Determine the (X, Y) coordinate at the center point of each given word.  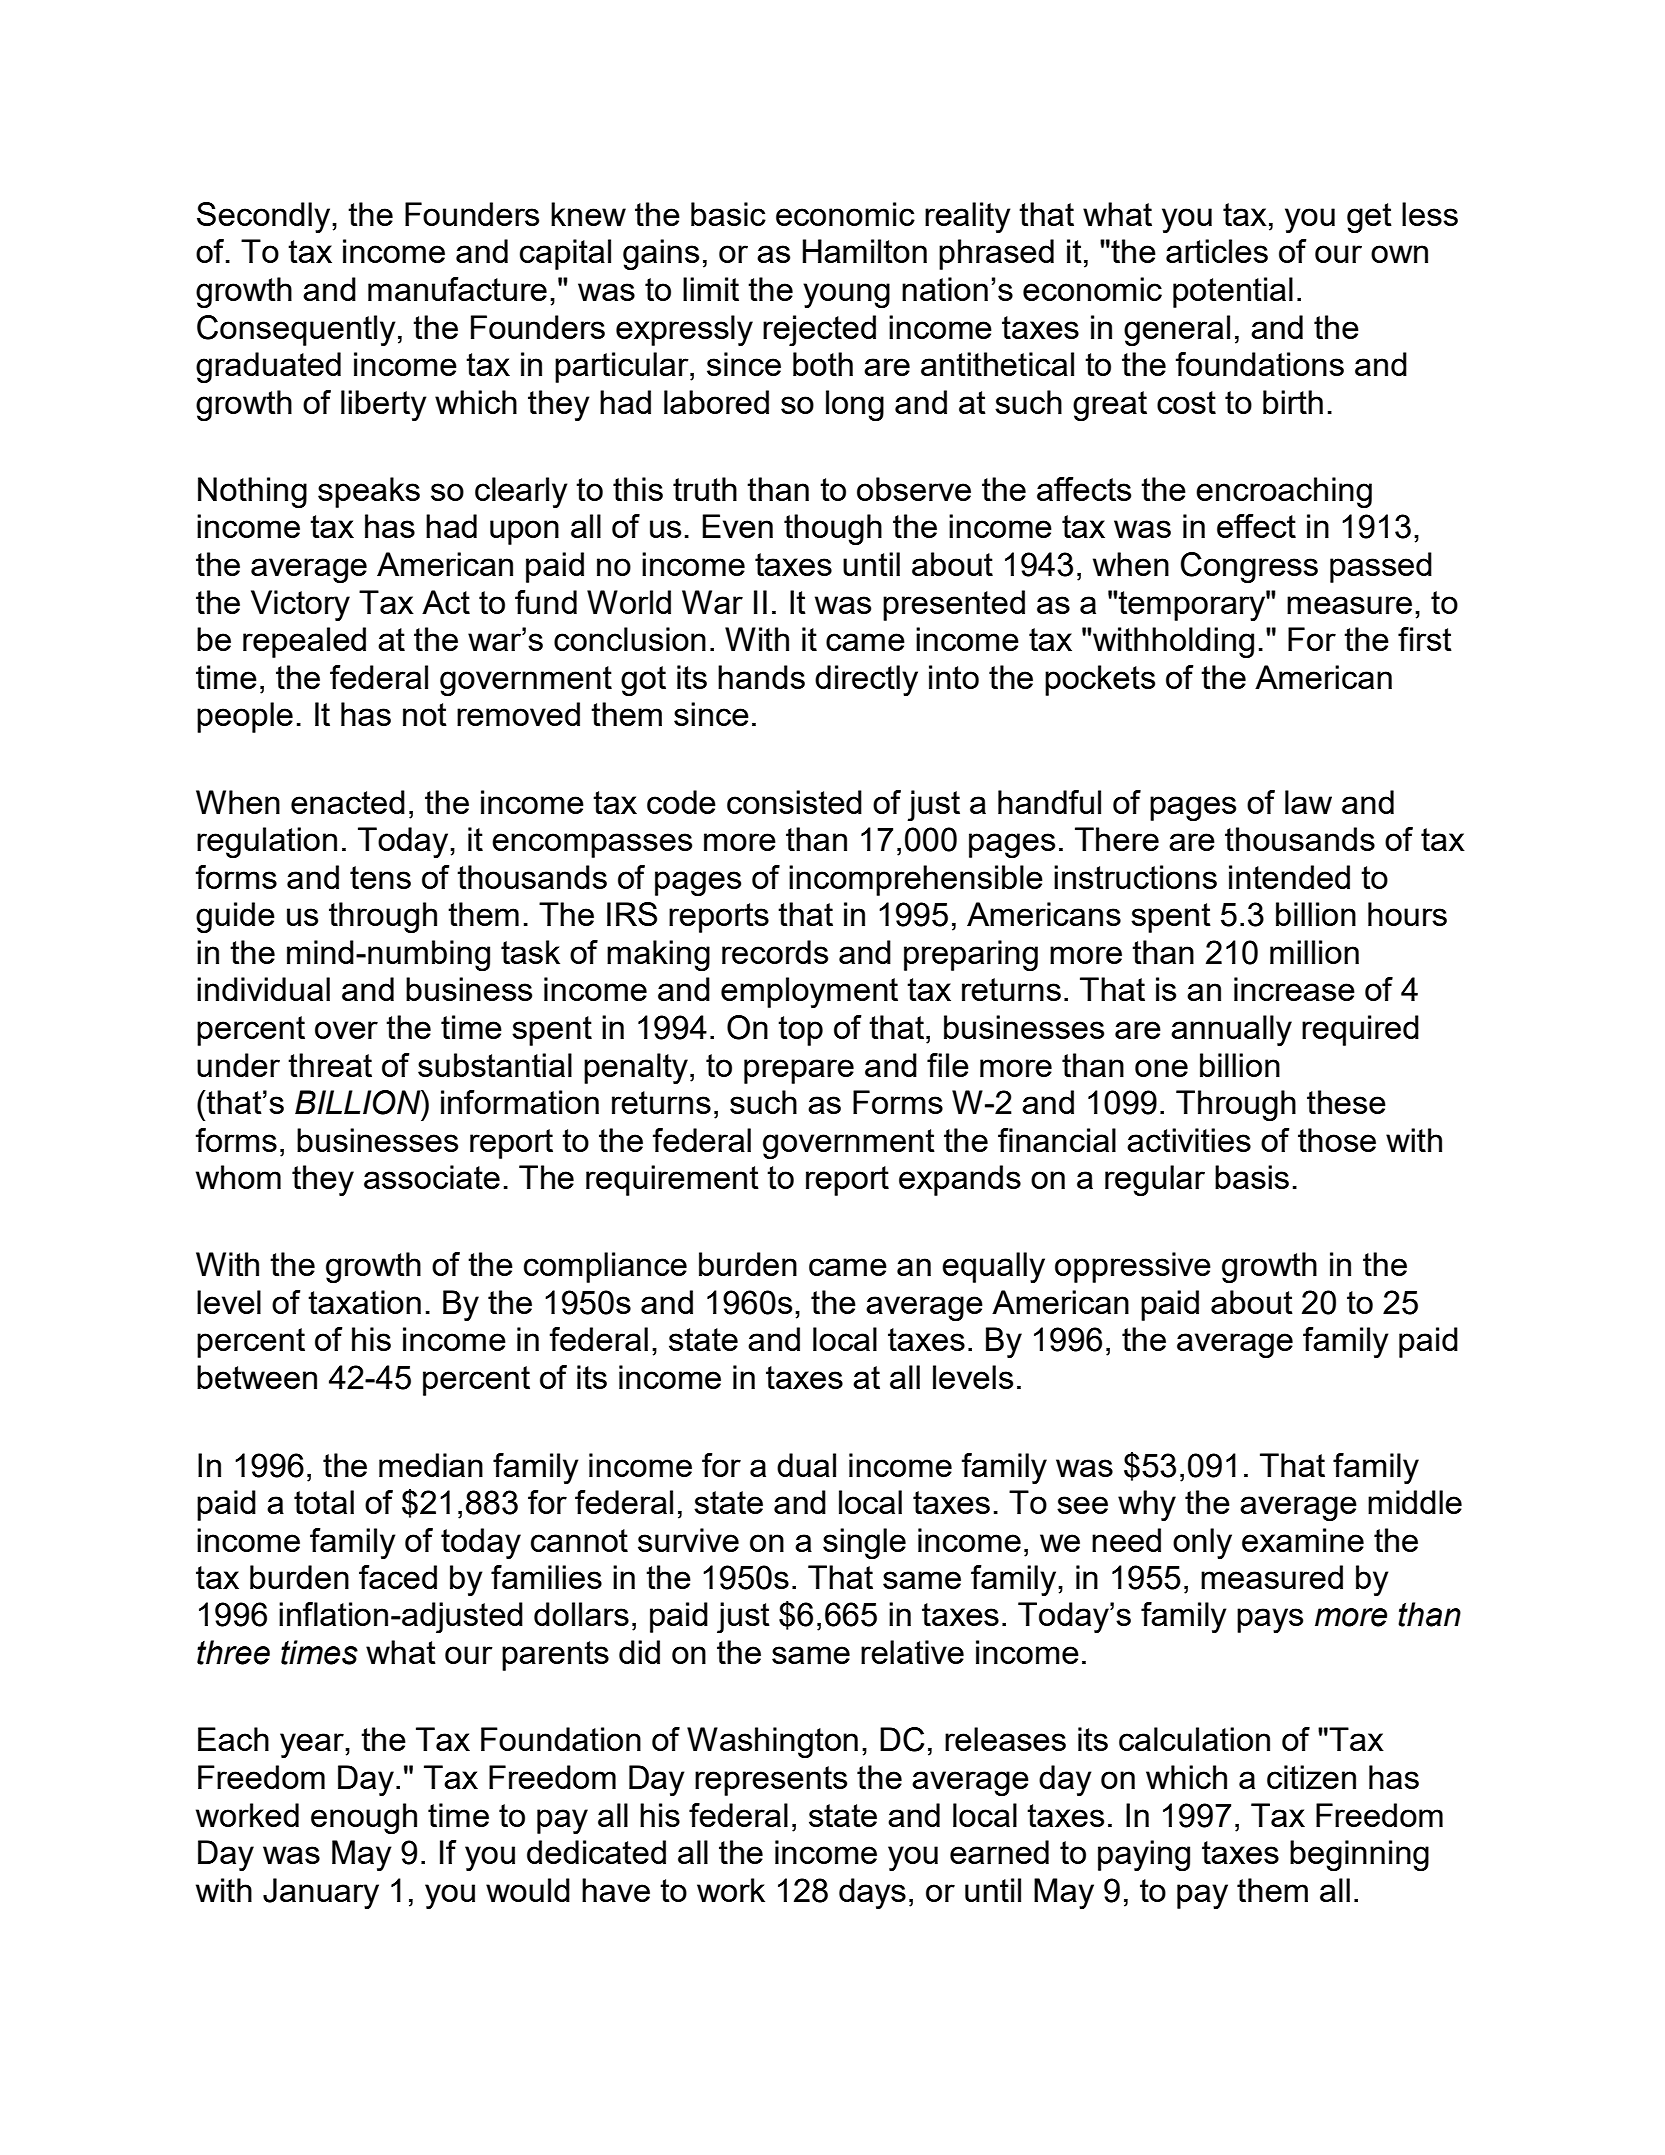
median (431, 1465)
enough (364, 1818)
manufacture (457, 289)
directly (866, 680)
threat (330, 1065)
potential (1233, 292)
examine (1303, 1540)
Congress (1249, 567)
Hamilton (865, 251)
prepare (799, 1071)
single (864, 1543)
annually (1231, 1030)
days (872, 1893)
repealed (304, 642)
